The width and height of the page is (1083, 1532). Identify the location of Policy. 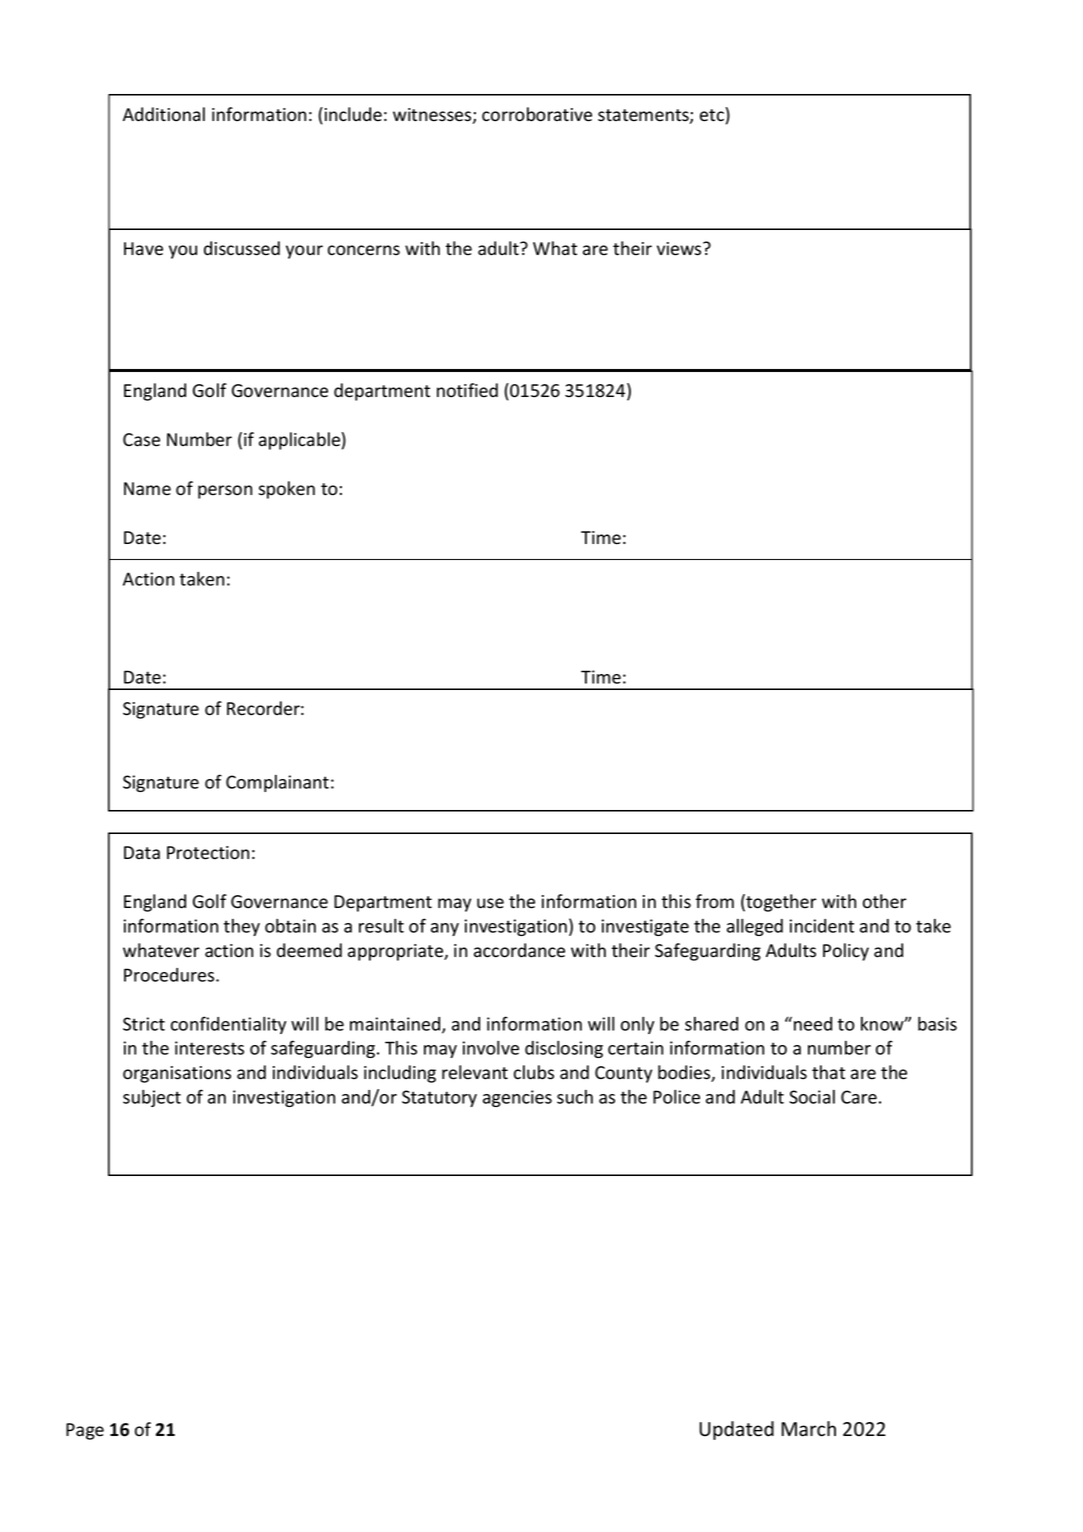
(846, 952).
